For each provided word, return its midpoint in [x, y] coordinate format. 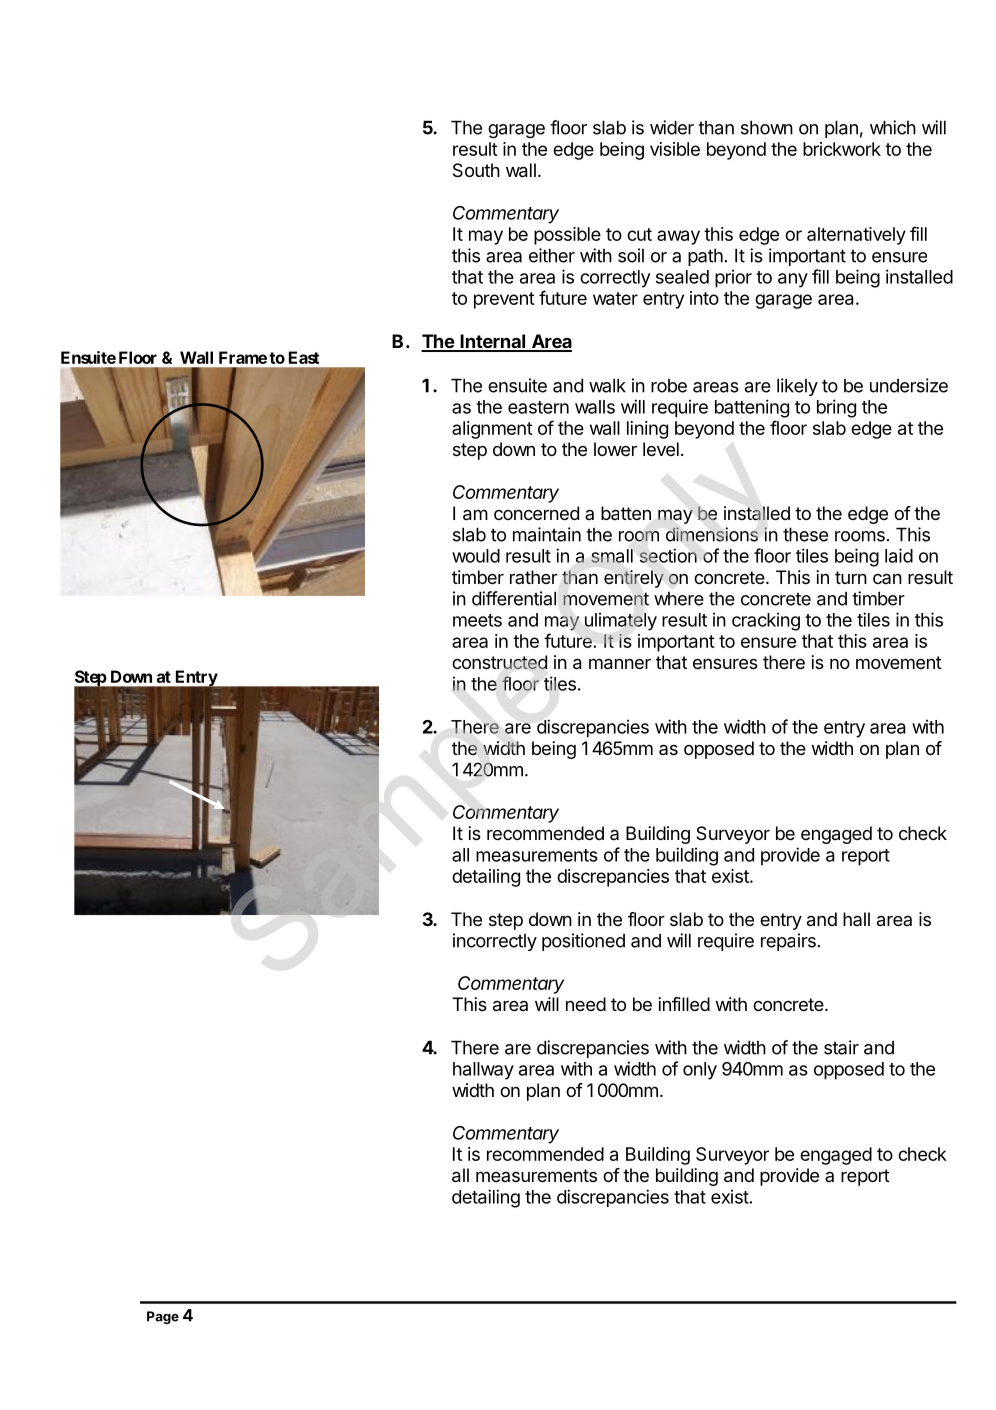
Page [163, 1317]
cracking [766, 622]
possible [567, 236]
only [700, 1071]
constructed [499, 662]
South [476, 170]
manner [620, 664]
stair [841, 1047]
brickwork [842, 149]
